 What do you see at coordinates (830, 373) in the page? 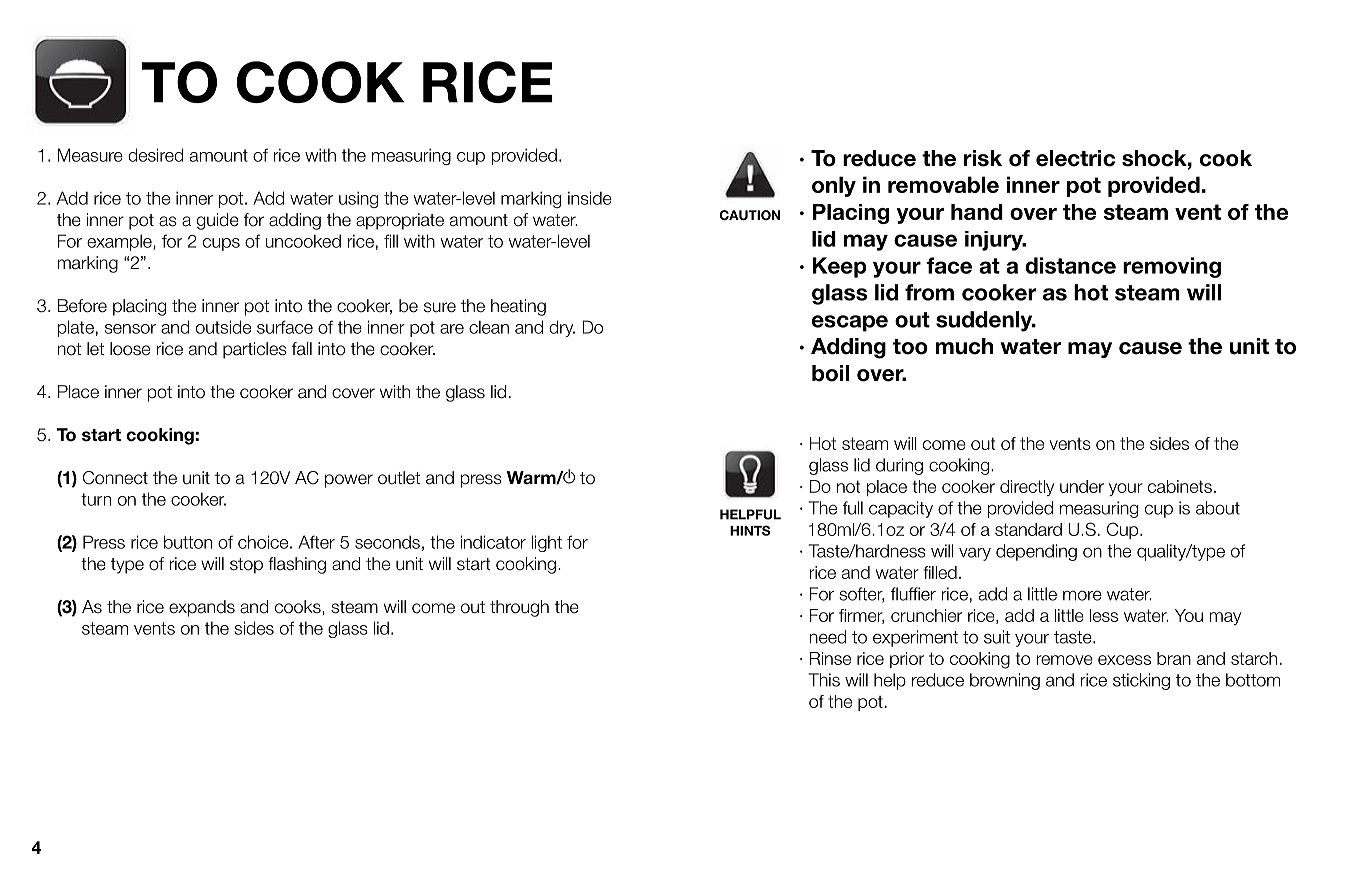
I see `boil` at bounding box center [830, 373].
